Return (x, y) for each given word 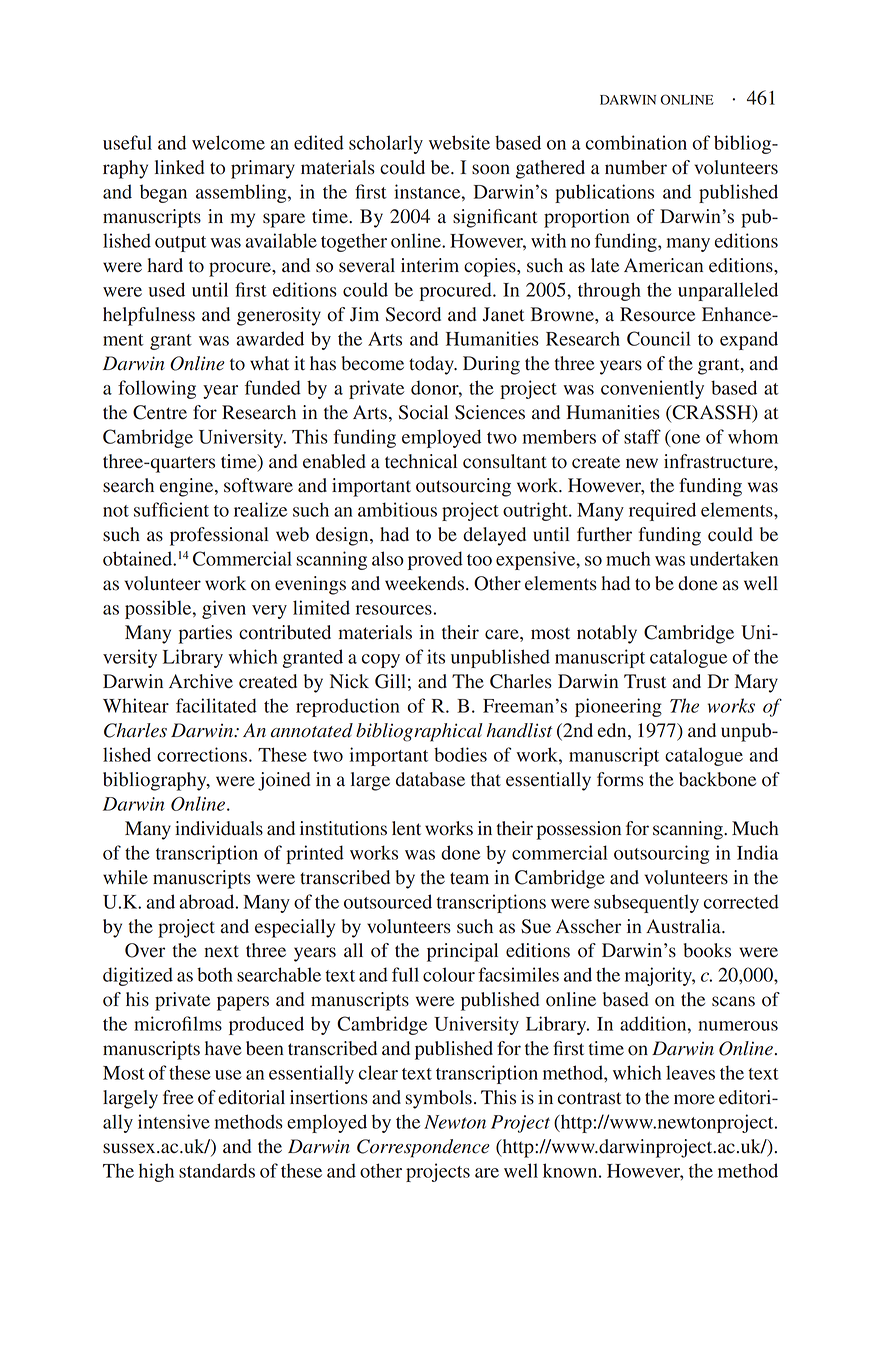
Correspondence (423, 1148)
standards (217, 1170)
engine (188, 487)
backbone (717, 779)
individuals (219, 828)
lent (406, 828)
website (459, 142)
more (694, 1099)
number (636, 167)
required (662, 511)
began (163, 193)
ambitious (397, 509)
